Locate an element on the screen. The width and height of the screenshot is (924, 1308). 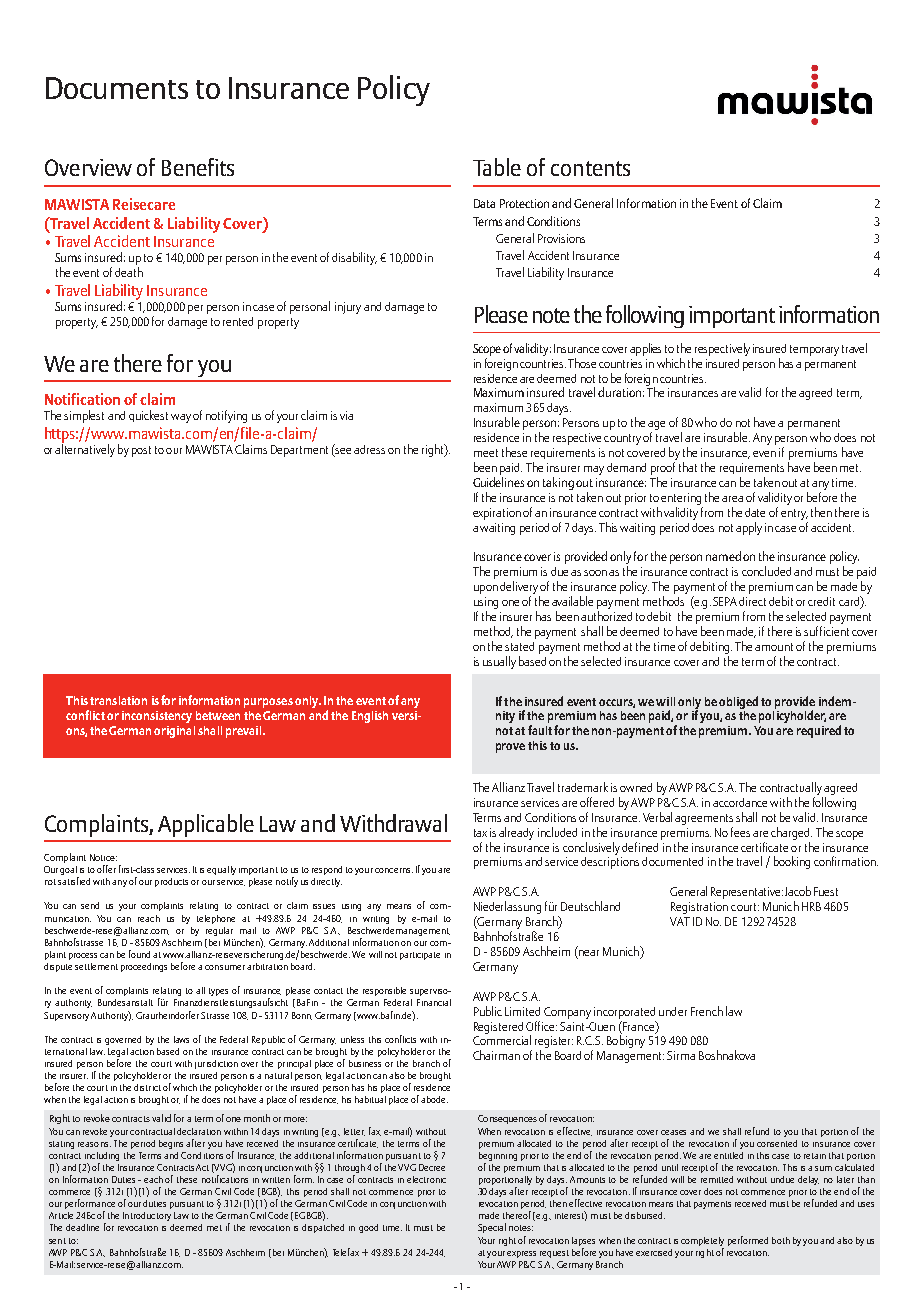
Table is located at coordinates (497, 167).
